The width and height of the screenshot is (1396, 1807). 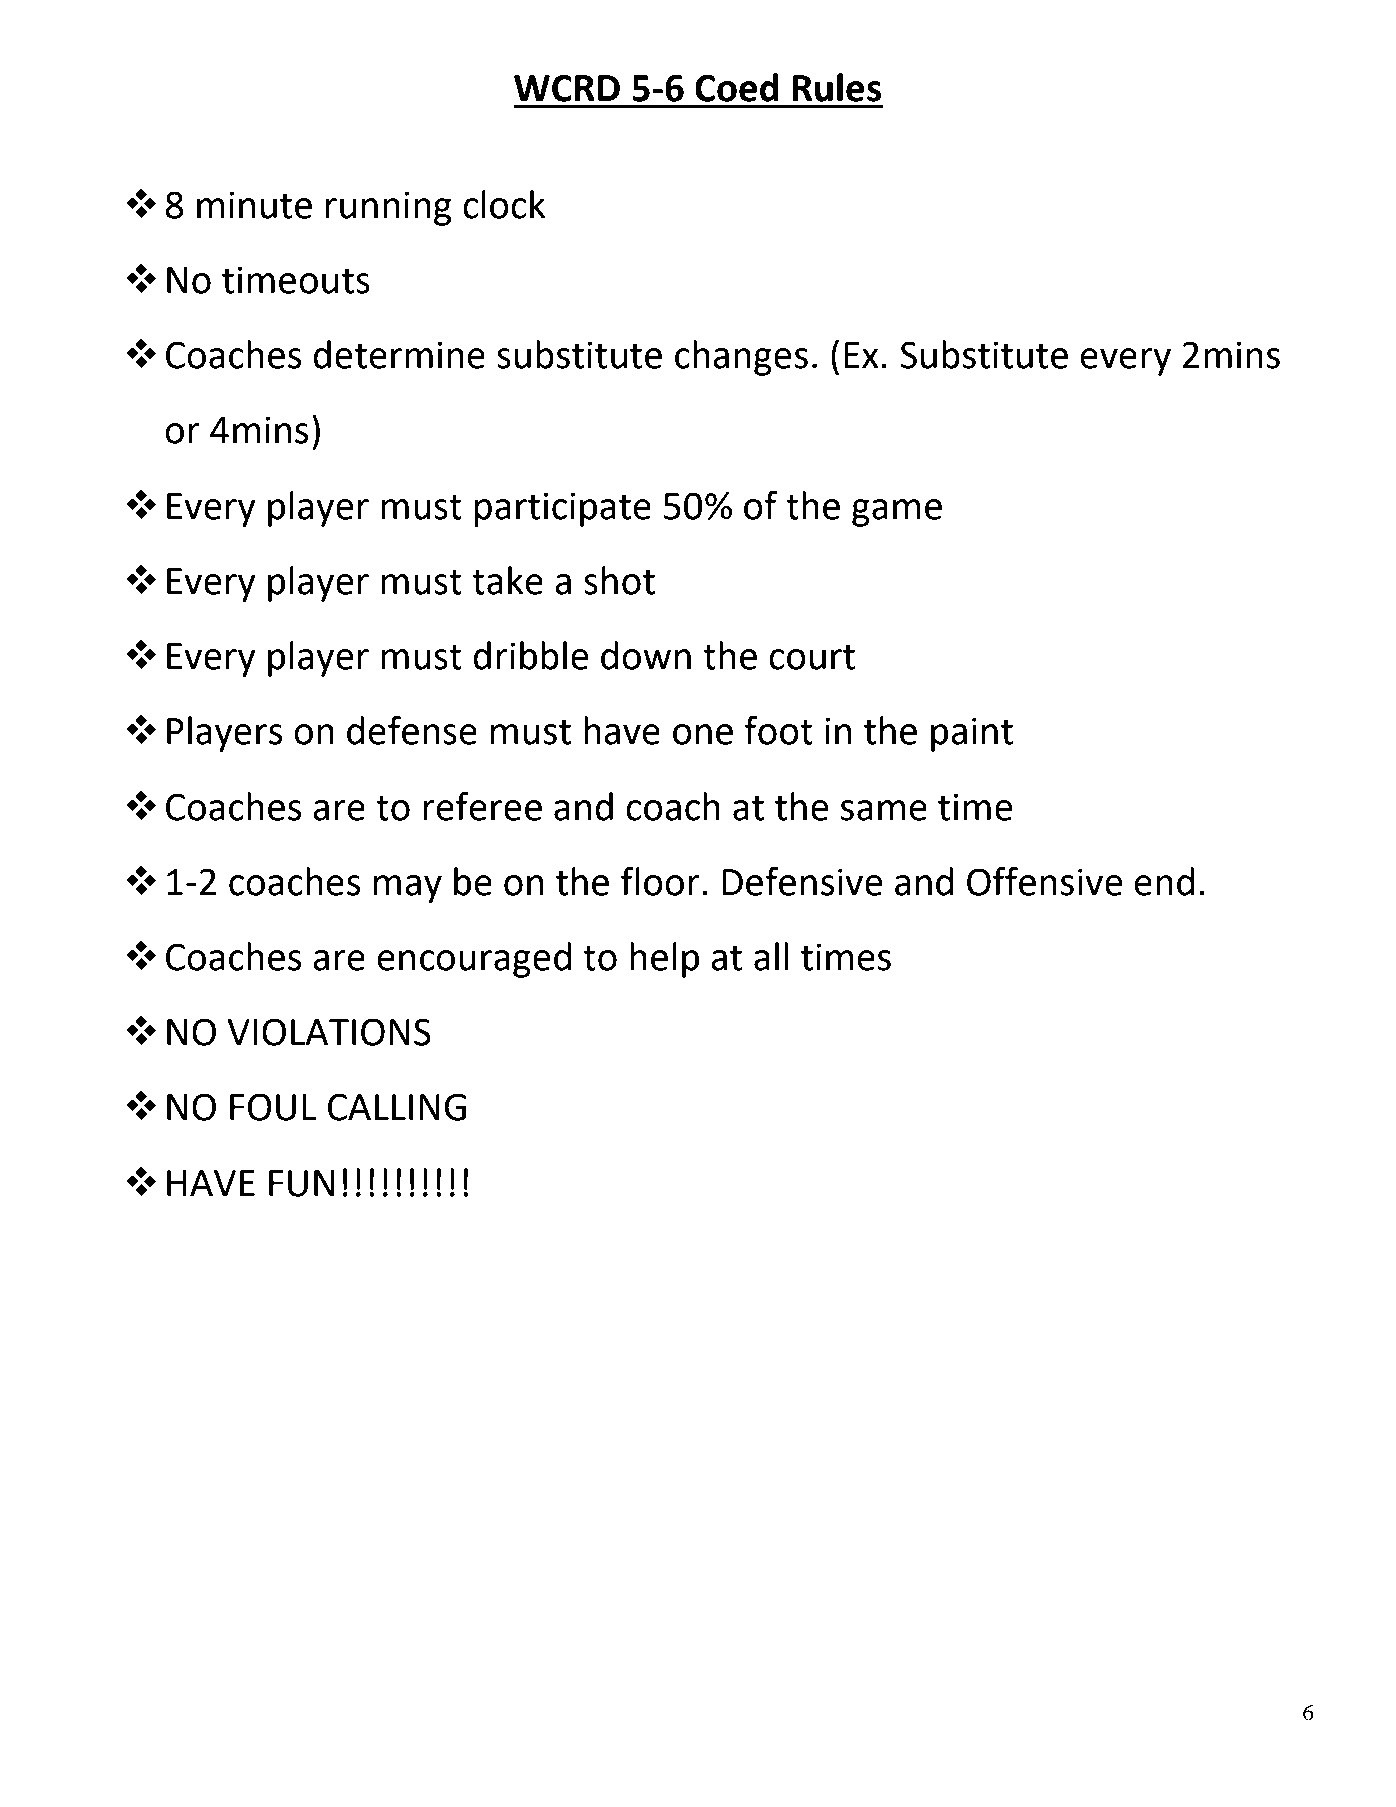 What do you see at coordinates (482, 806) in the screenshot?
I see `referee` at bounding box center [482, 806].
